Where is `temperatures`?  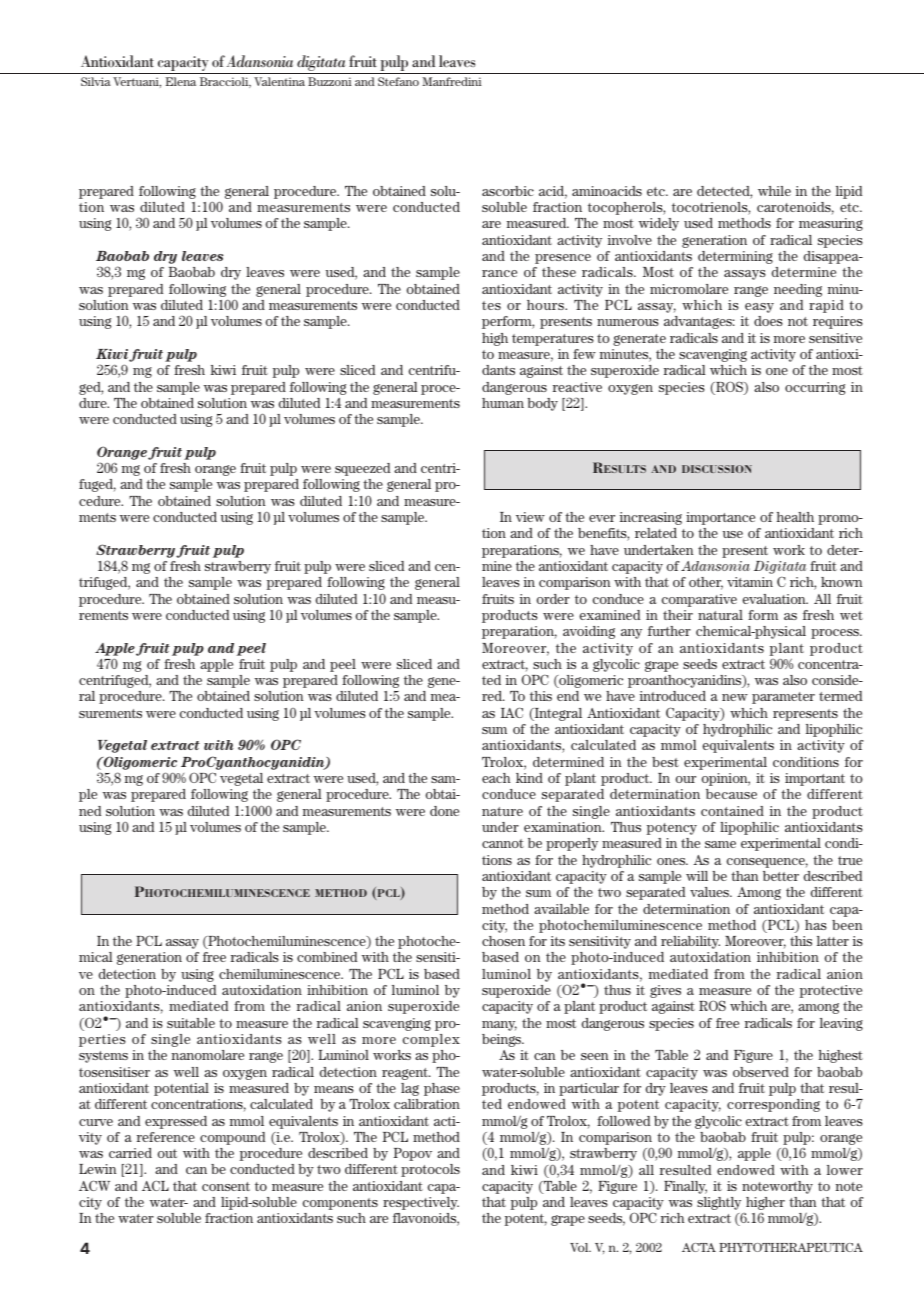
temperatures is located at coordinates (553, 340).
